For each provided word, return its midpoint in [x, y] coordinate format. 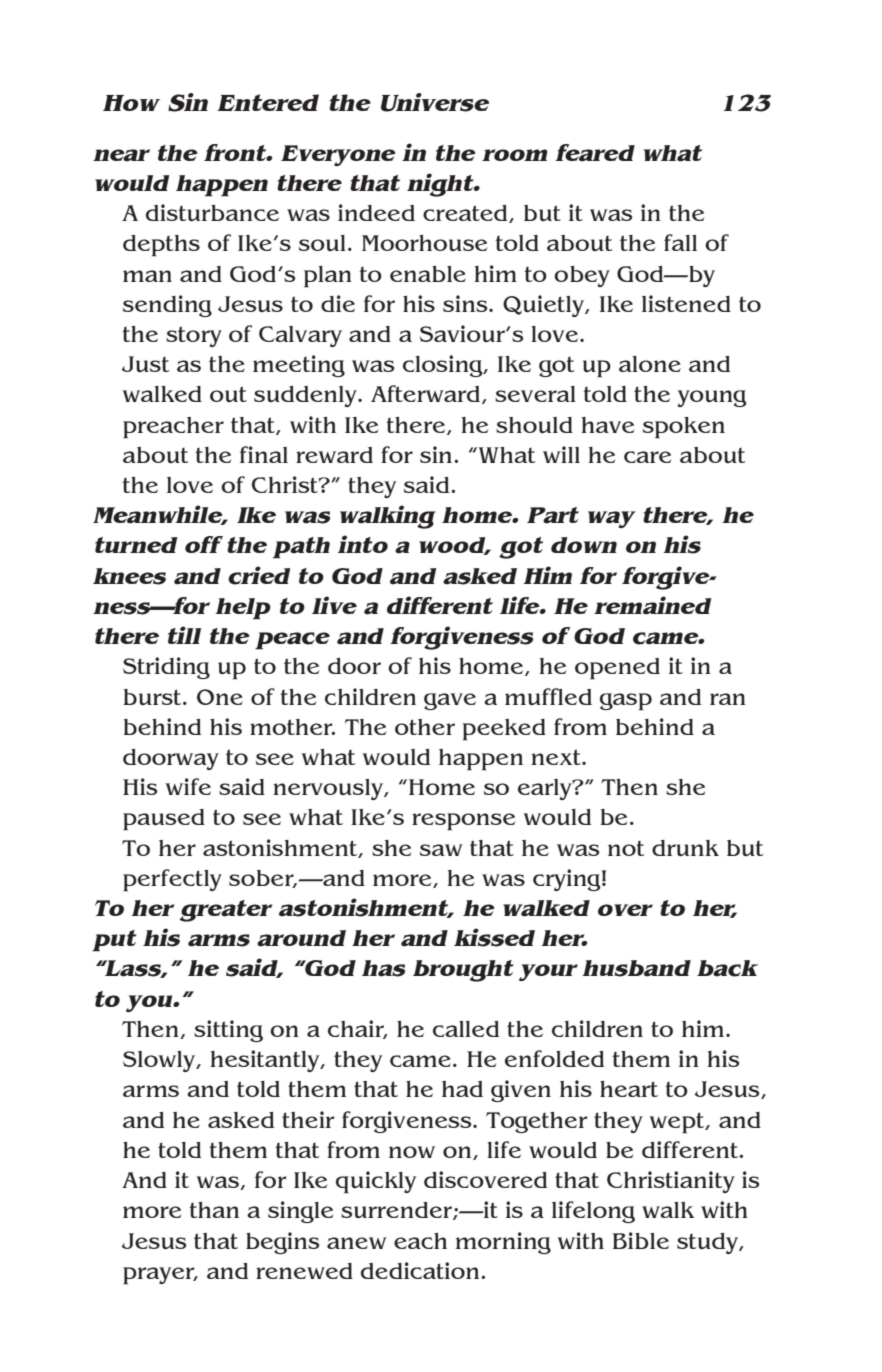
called [466, 1029]
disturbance [212, 213]
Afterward [427, 394]
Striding [166, 668]
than [214, 1210]
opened [617, 669]
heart [629, 1089]
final [264, 454]
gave [450, 701]
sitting [228, 1031]
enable [428, 274]
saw [441, 850]
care [647, 457]
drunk [685, 848]
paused [164, 820]
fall [680, 242]
